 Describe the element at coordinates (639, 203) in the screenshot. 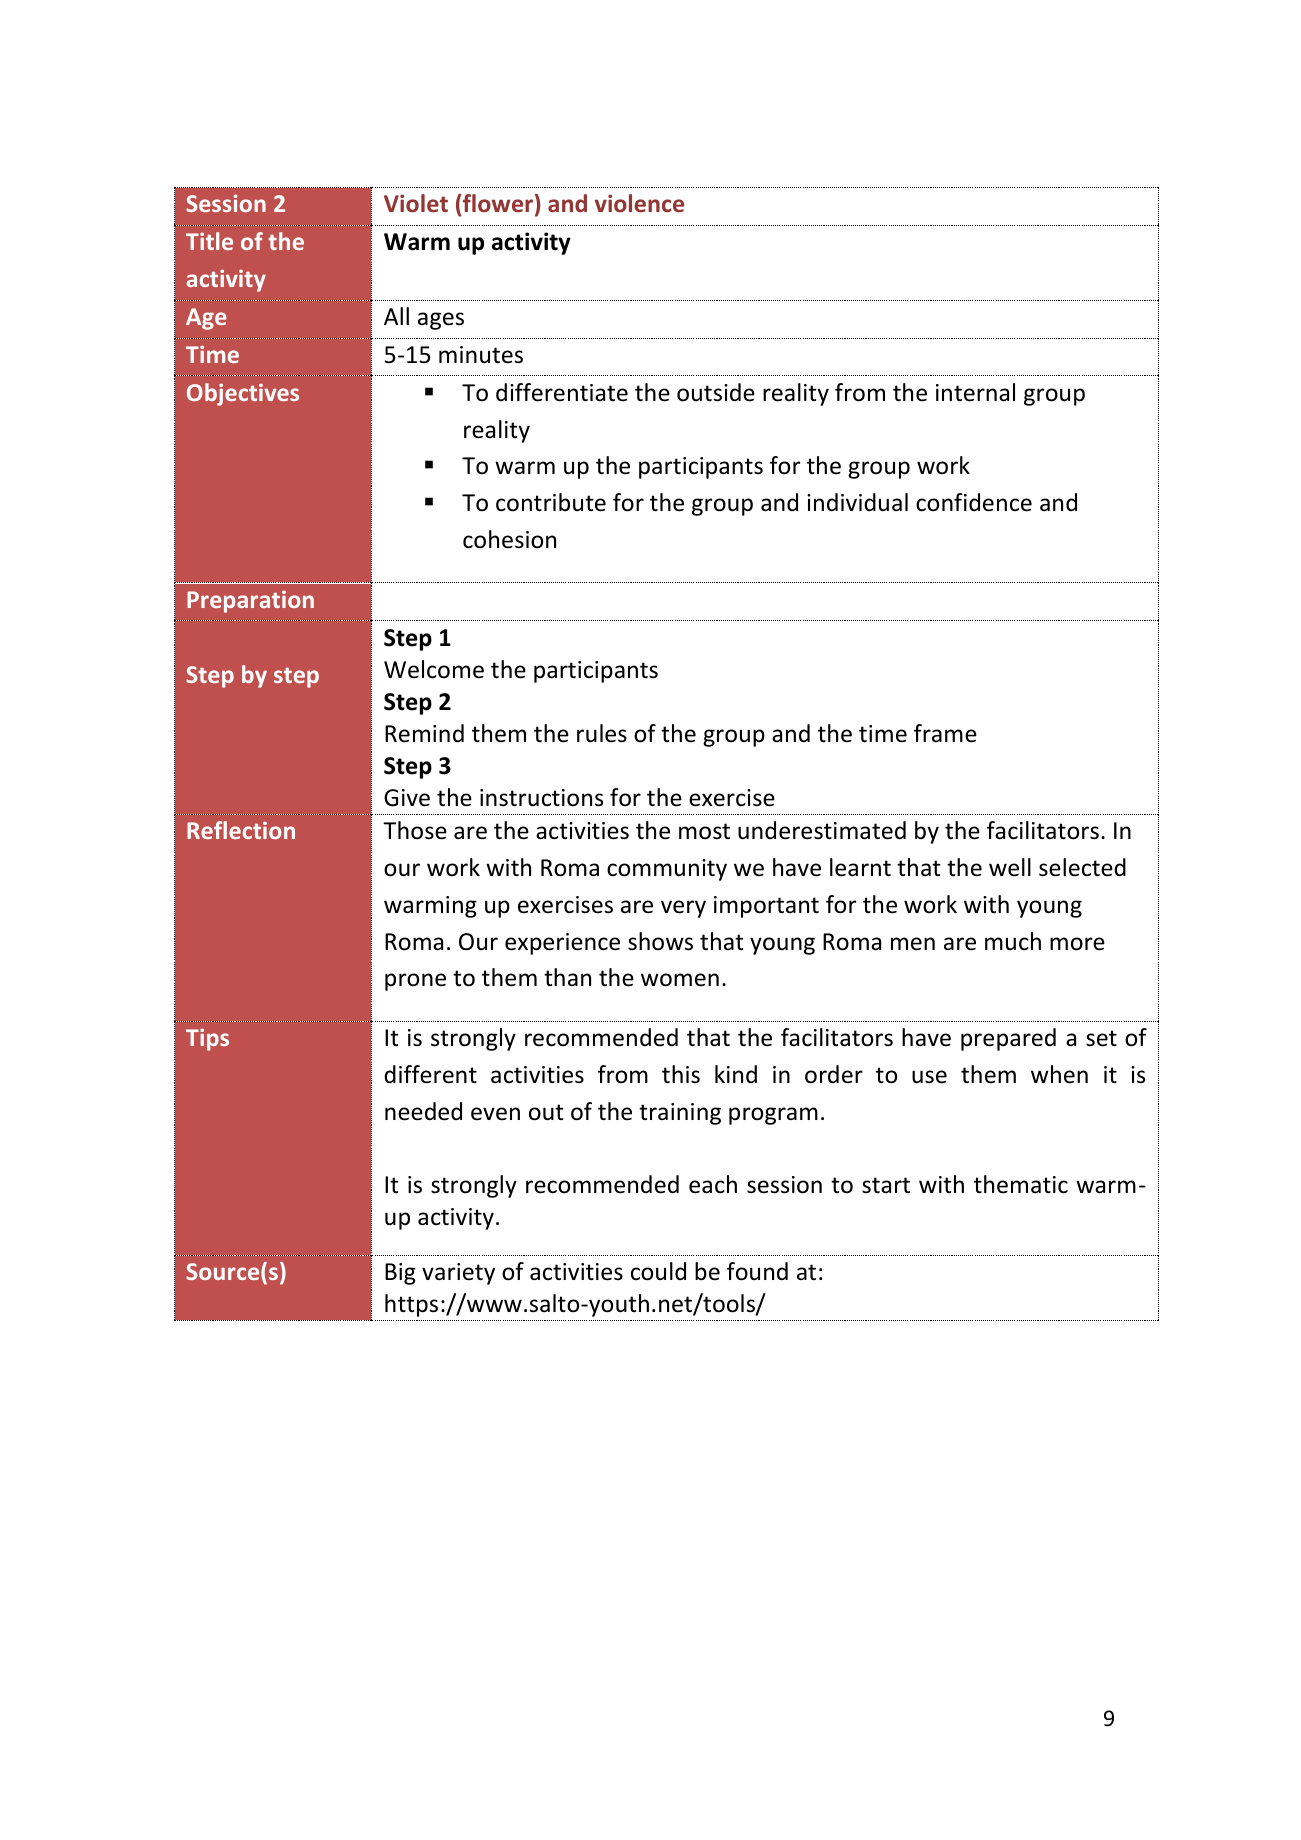

I see `violence` at that location.
